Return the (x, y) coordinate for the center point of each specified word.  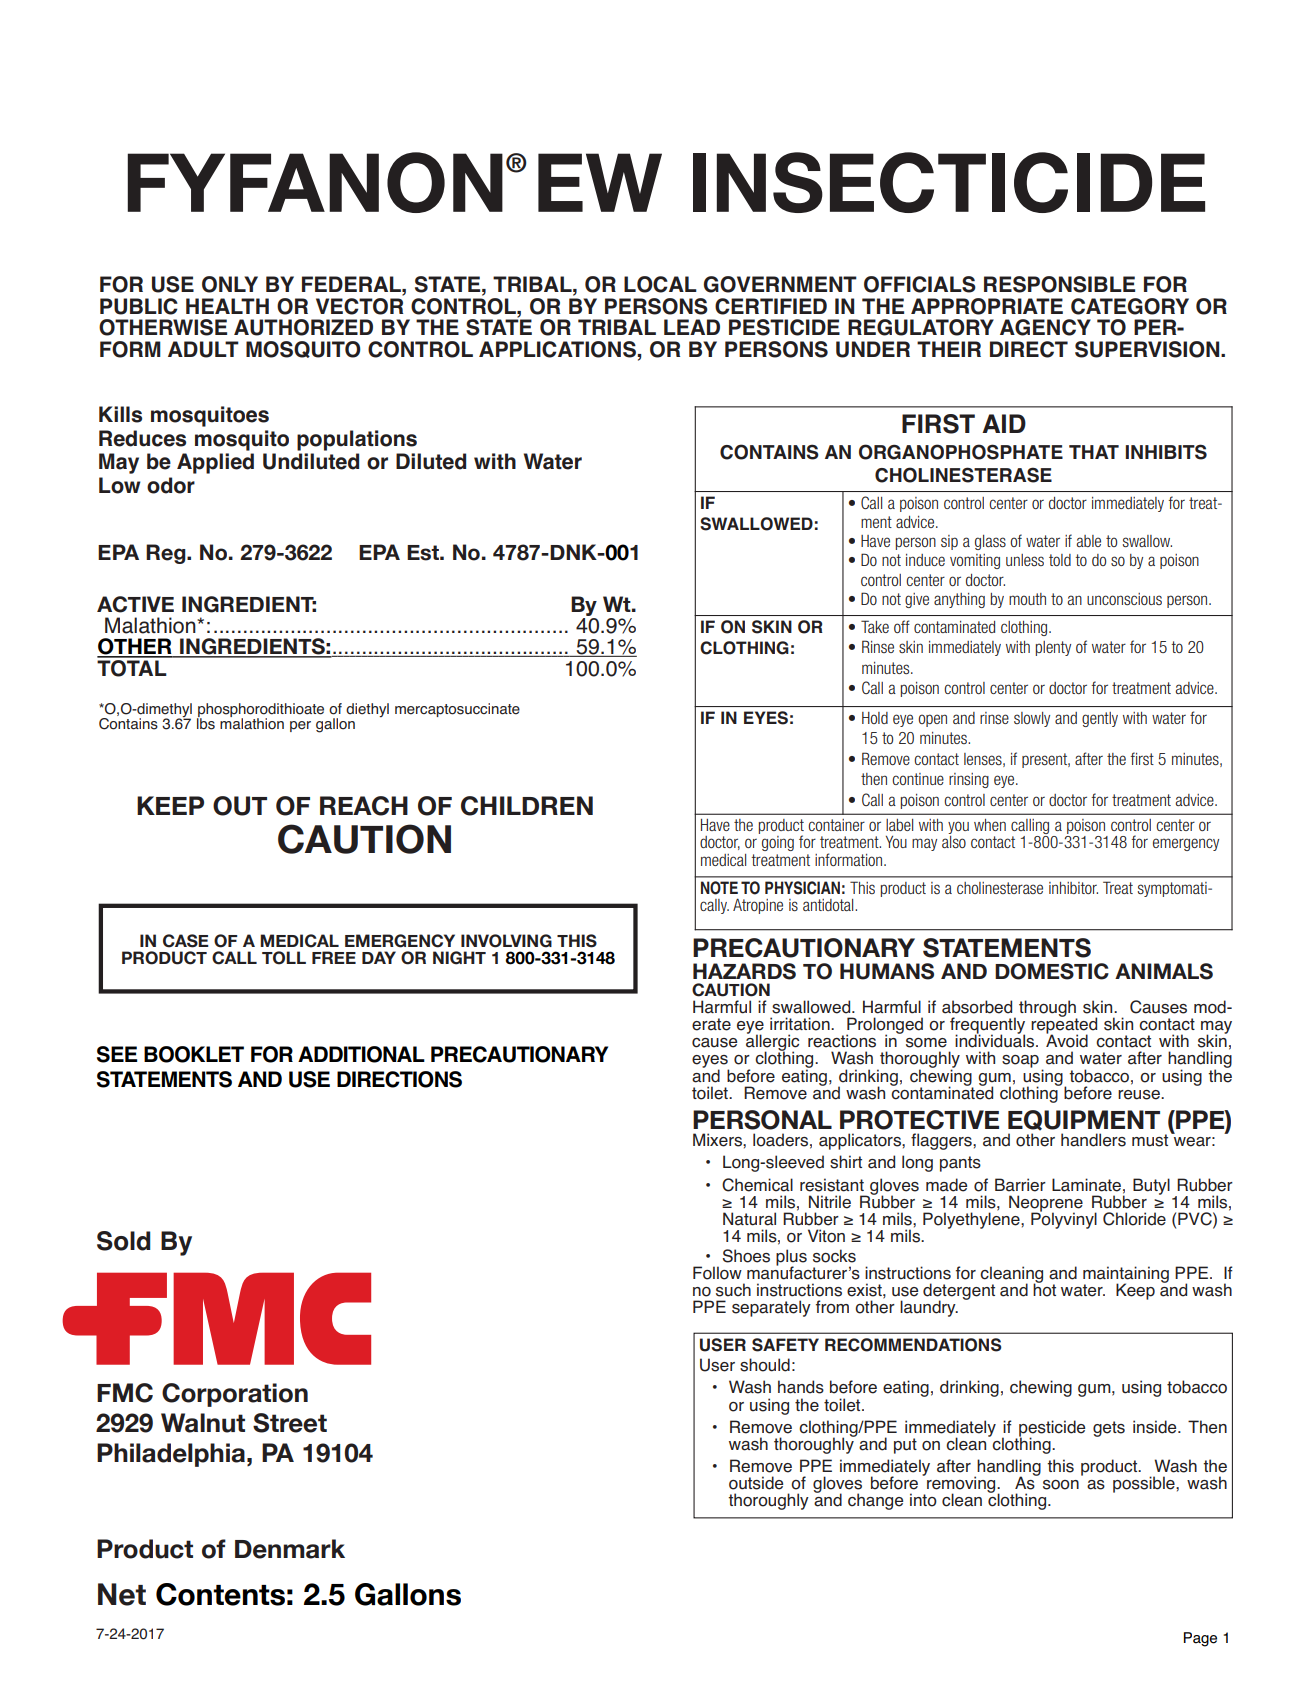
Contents (220, 1594)
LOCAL (660, 284)
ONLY (230, 284)
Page (1200, 1639)
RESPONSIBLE (1059, 284)
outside (756, 1483)
